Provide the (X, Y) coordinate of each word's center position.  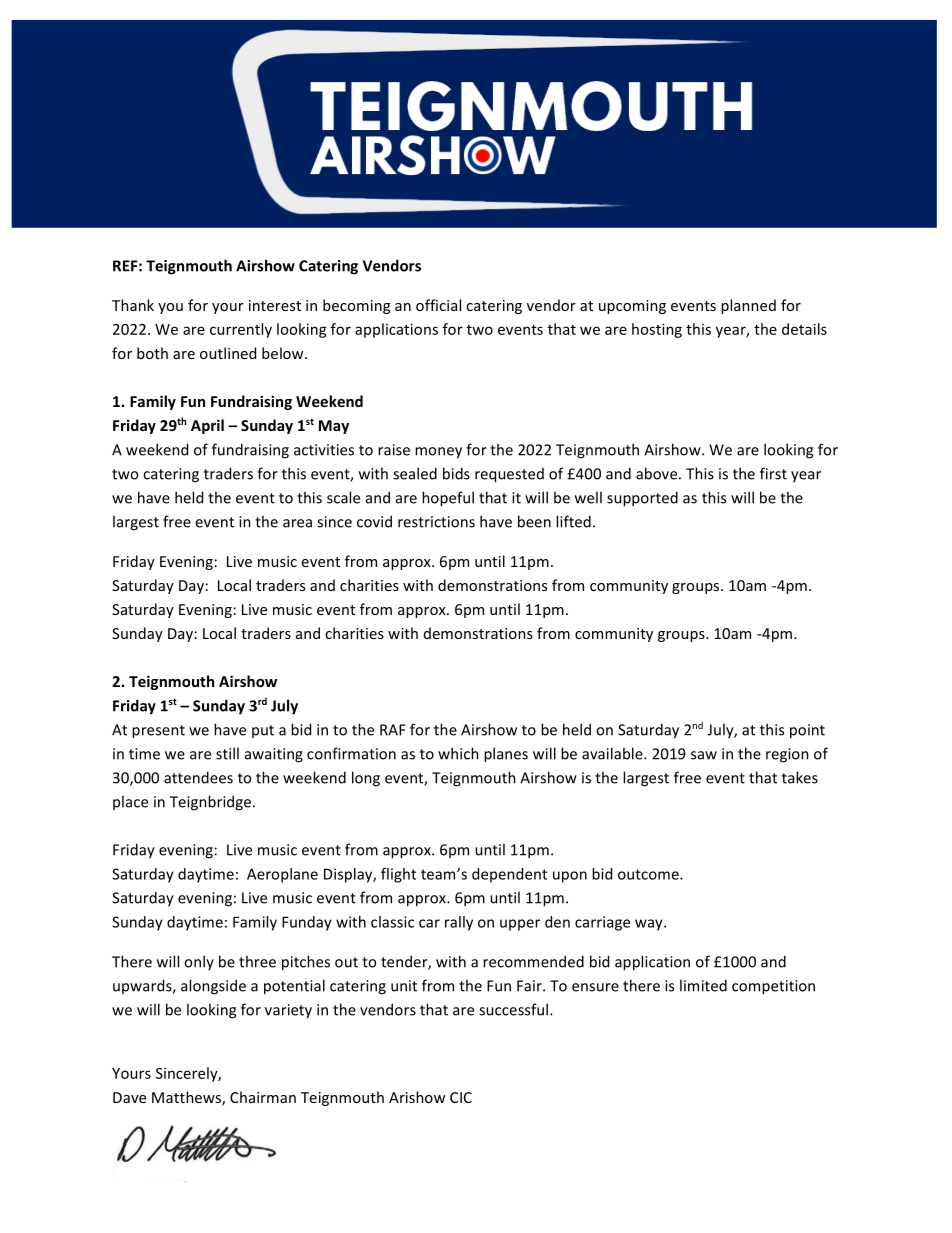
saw (704, 755)
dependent (509, 875)
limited (703, 985)
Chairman (263, 1097)
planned (748, 306)
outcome (649, 874)
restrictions (436, 522)
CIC (461, 1097)
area (297, 523)
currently (241, 330)
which (458, 753)
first (773, 473)
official (438, 305)
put (263, 731)
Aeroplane (282, 875)
